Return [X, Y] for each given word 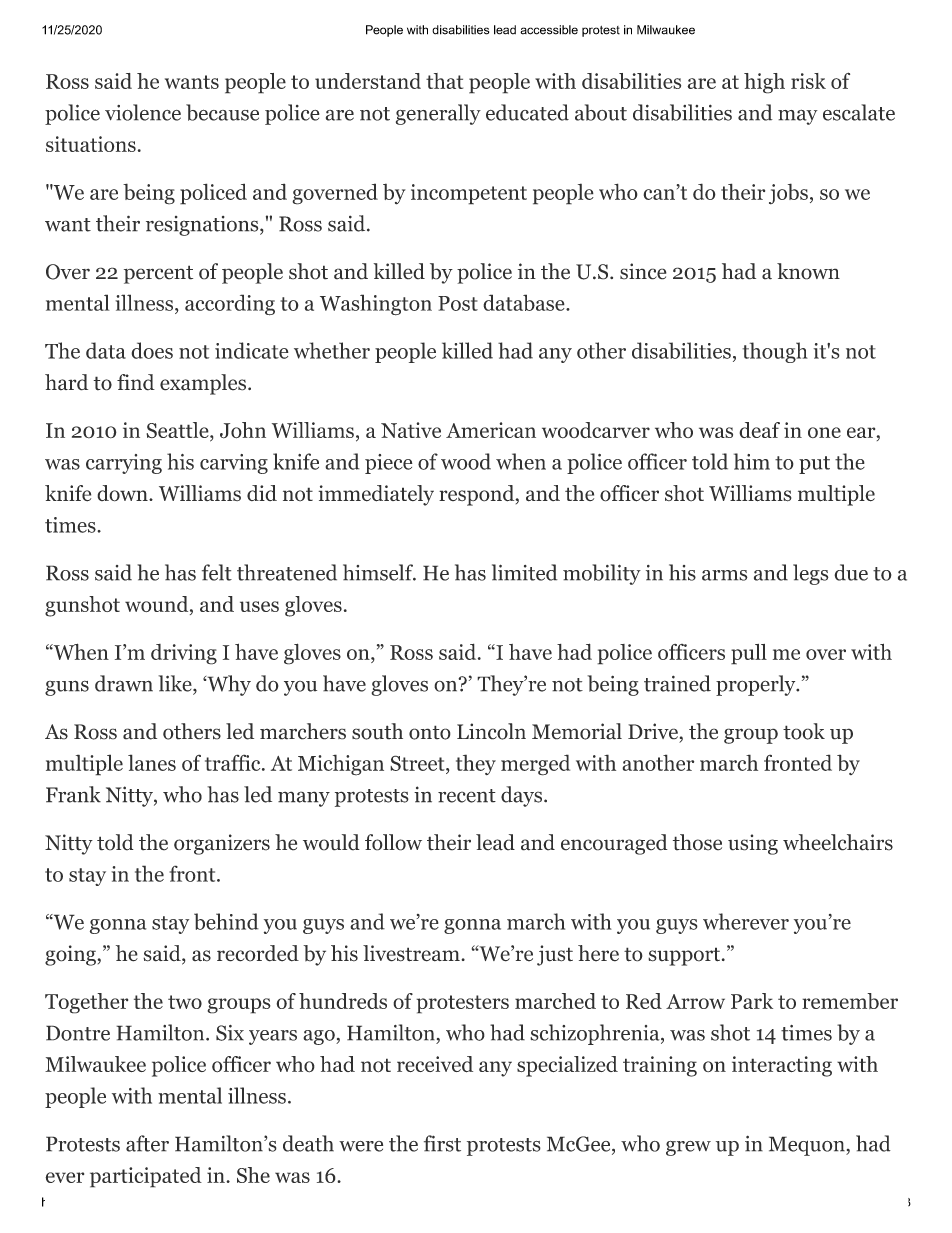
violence [143, 112]
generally [438, 114]
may [798, 117]
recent [467, 796]
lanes [152, 762]
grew [688, 1148]
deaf [759, 430]
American [491, 430]
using [753, 844]
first [442, 1143]
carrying [124, 464]
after [147, 1143]
